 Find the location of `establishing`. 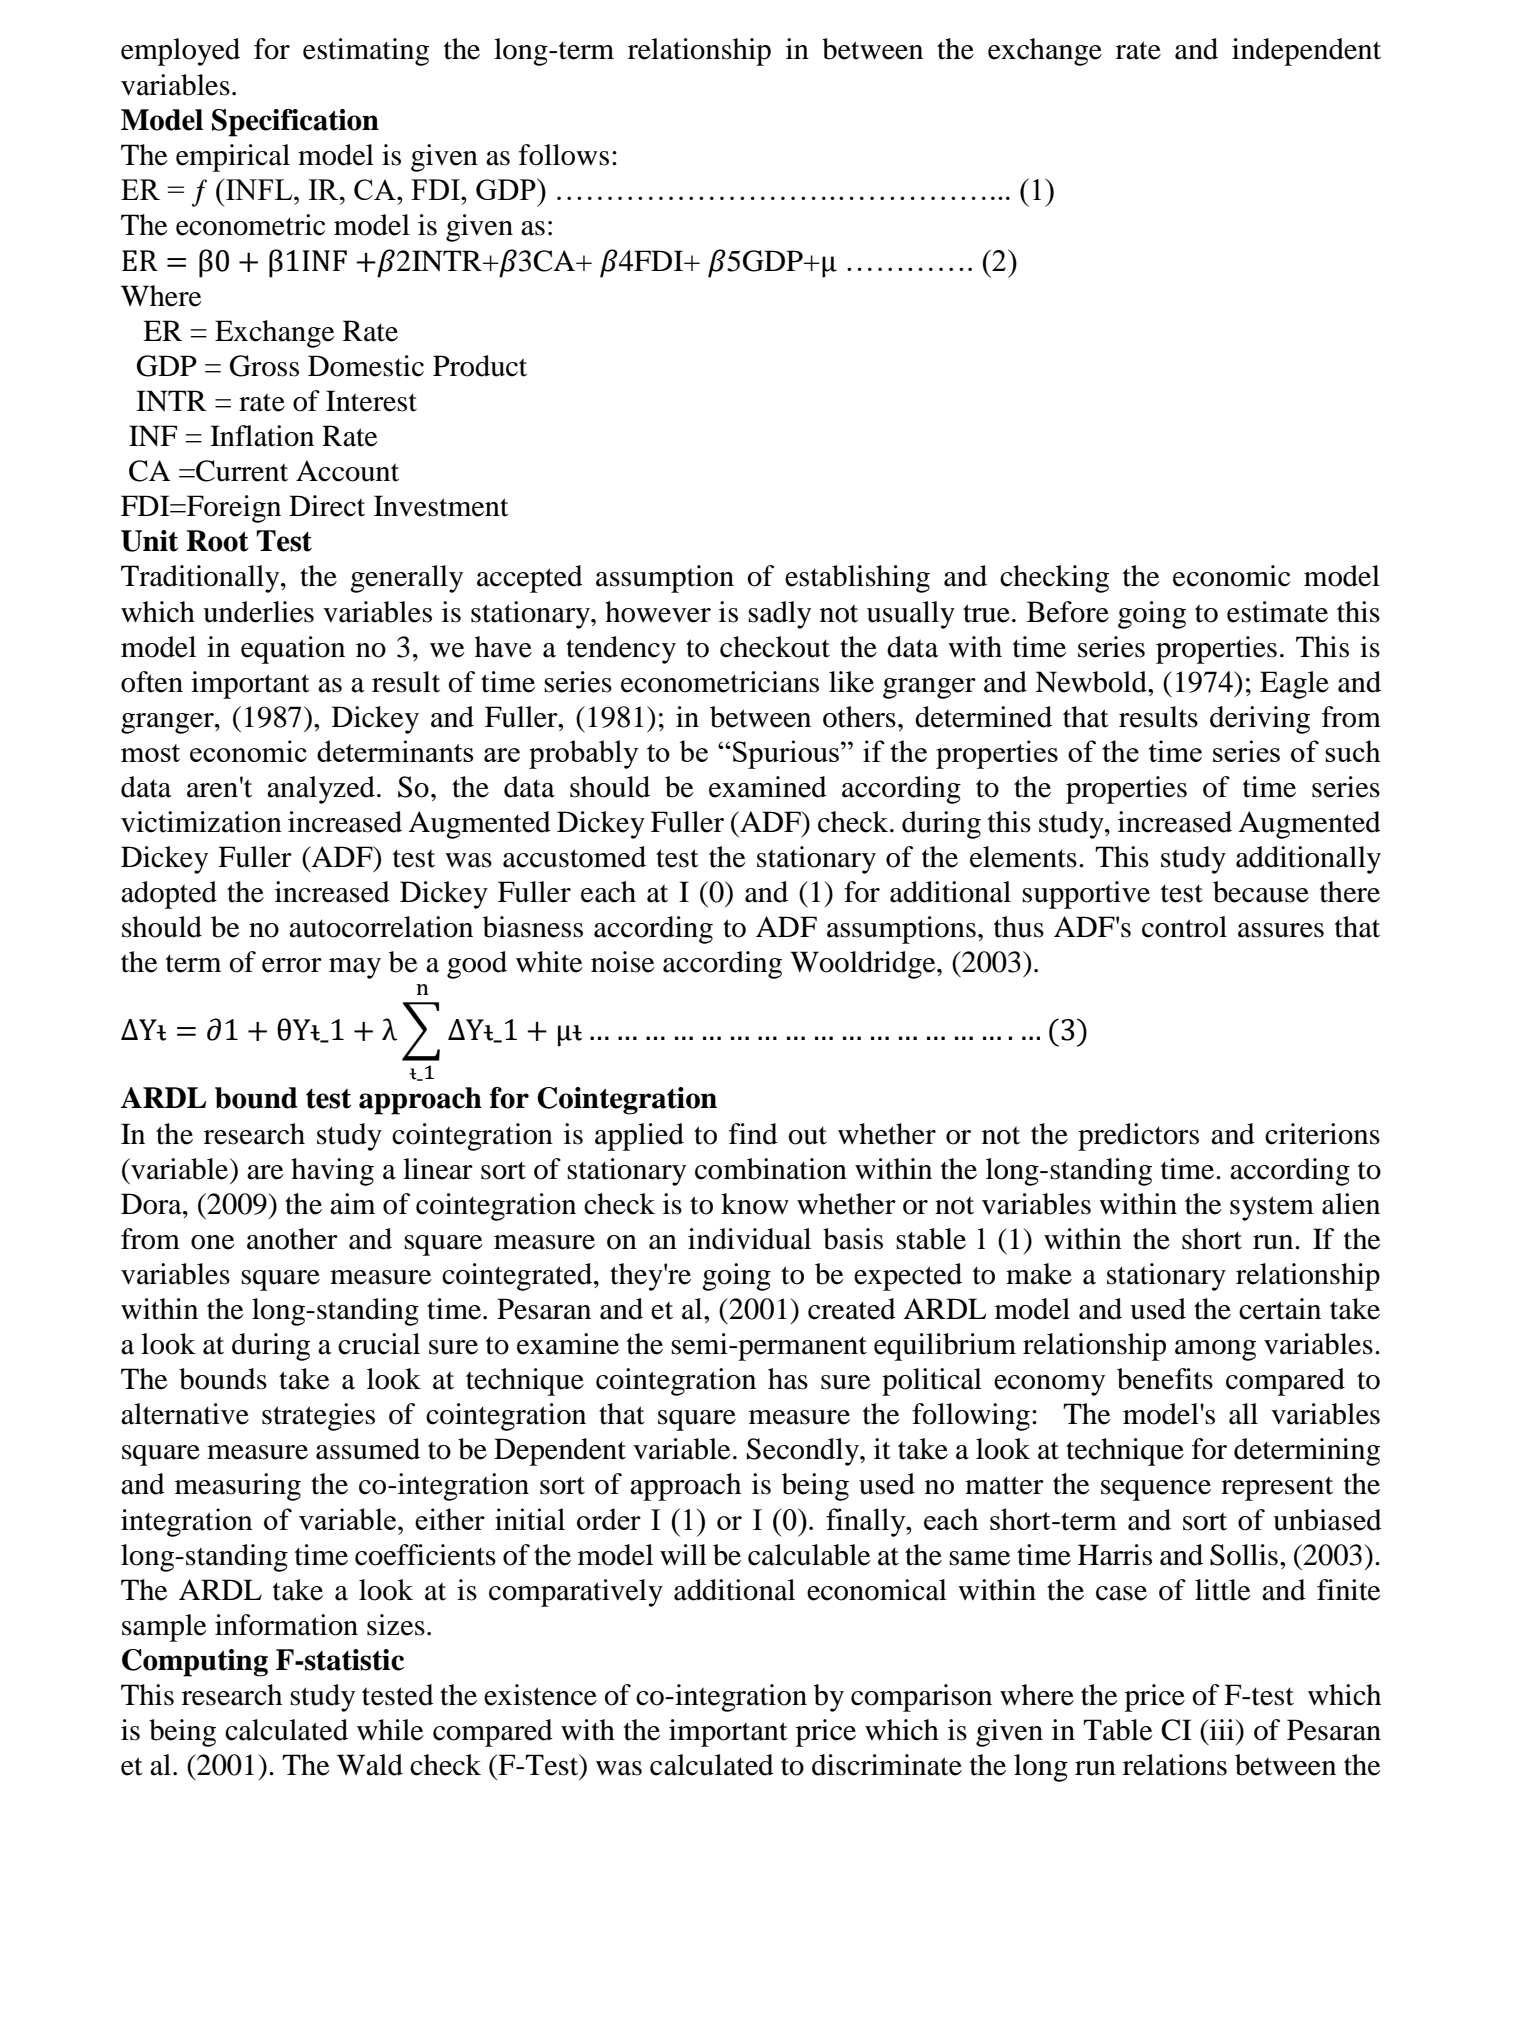

establishing is located at coordinates (857, 579).
